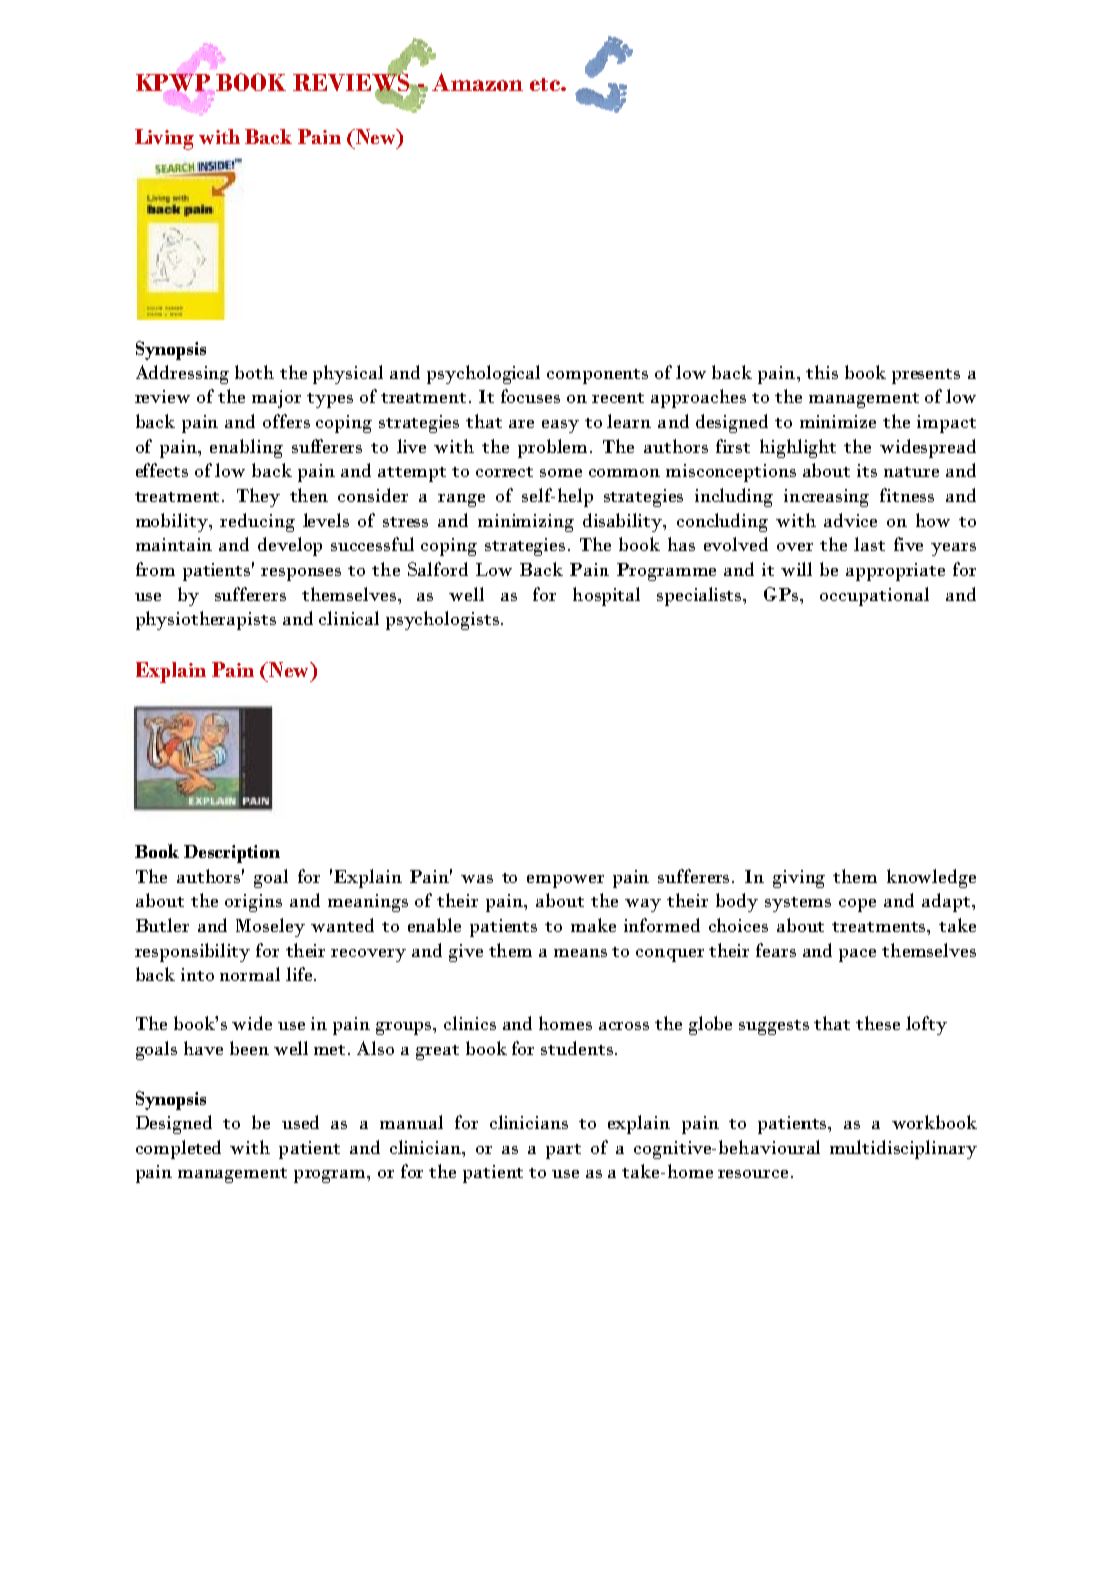  What do you see at coordinates (254, 372) in the screenshot?
I see `both` at bounding box center [254, 372].
